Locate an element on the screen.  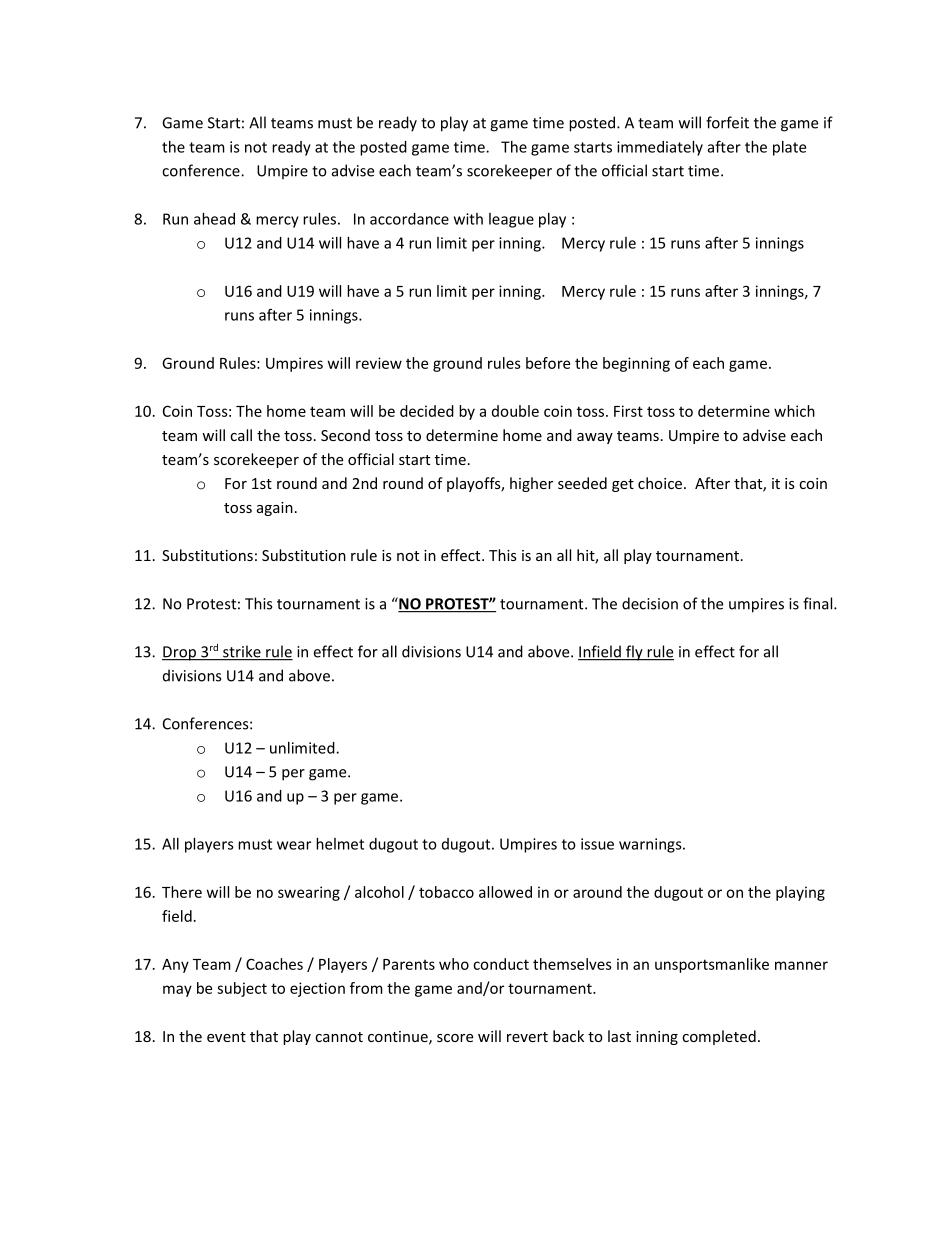
forfeit is located at coordinates (727, 122).
